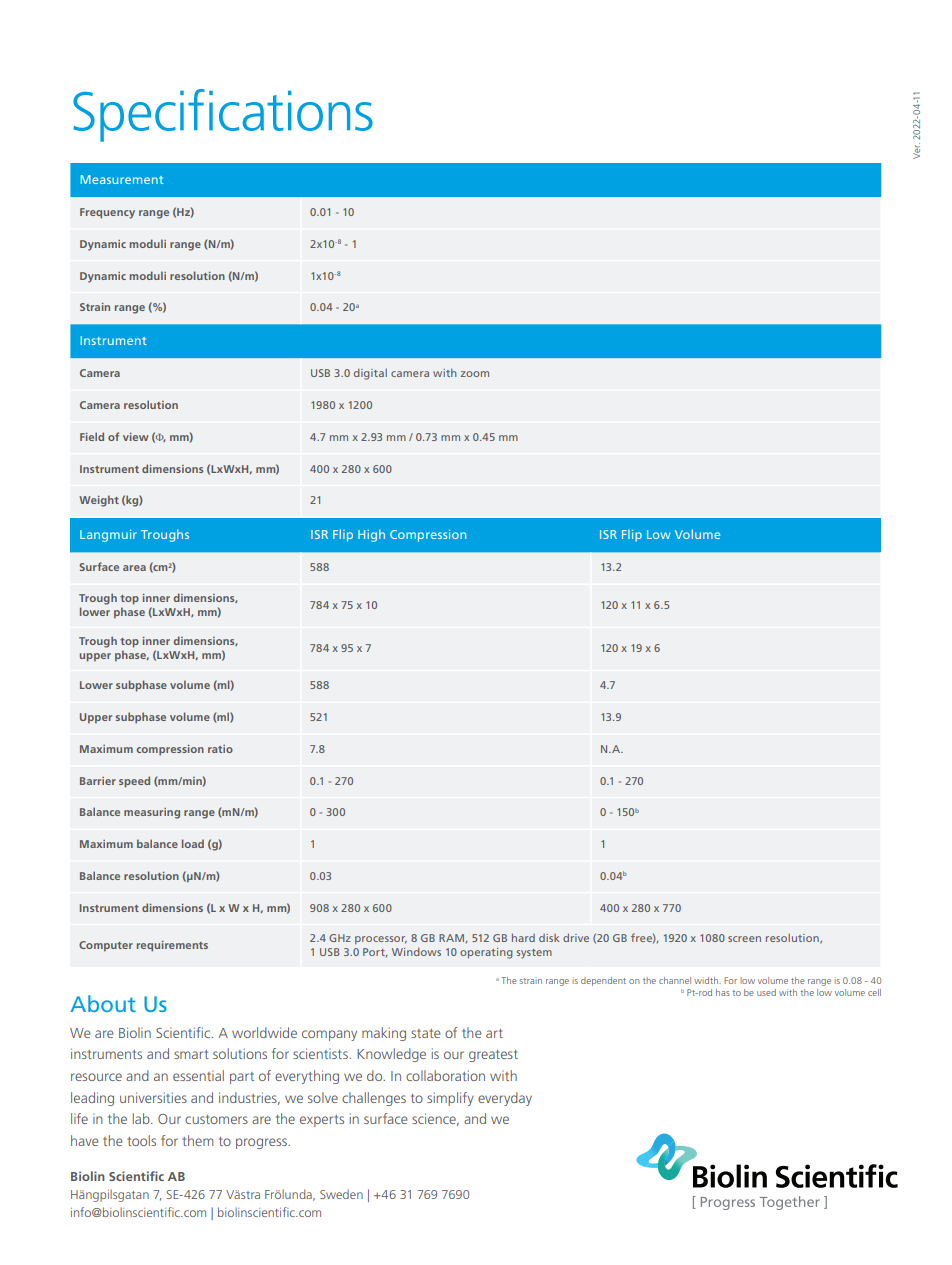 Image resolution: width=952 pixels, height=1265 pixels. What do you see at coordinates (198, 1140) in the image?
I see `them` at bounding box center [198, 1140].
